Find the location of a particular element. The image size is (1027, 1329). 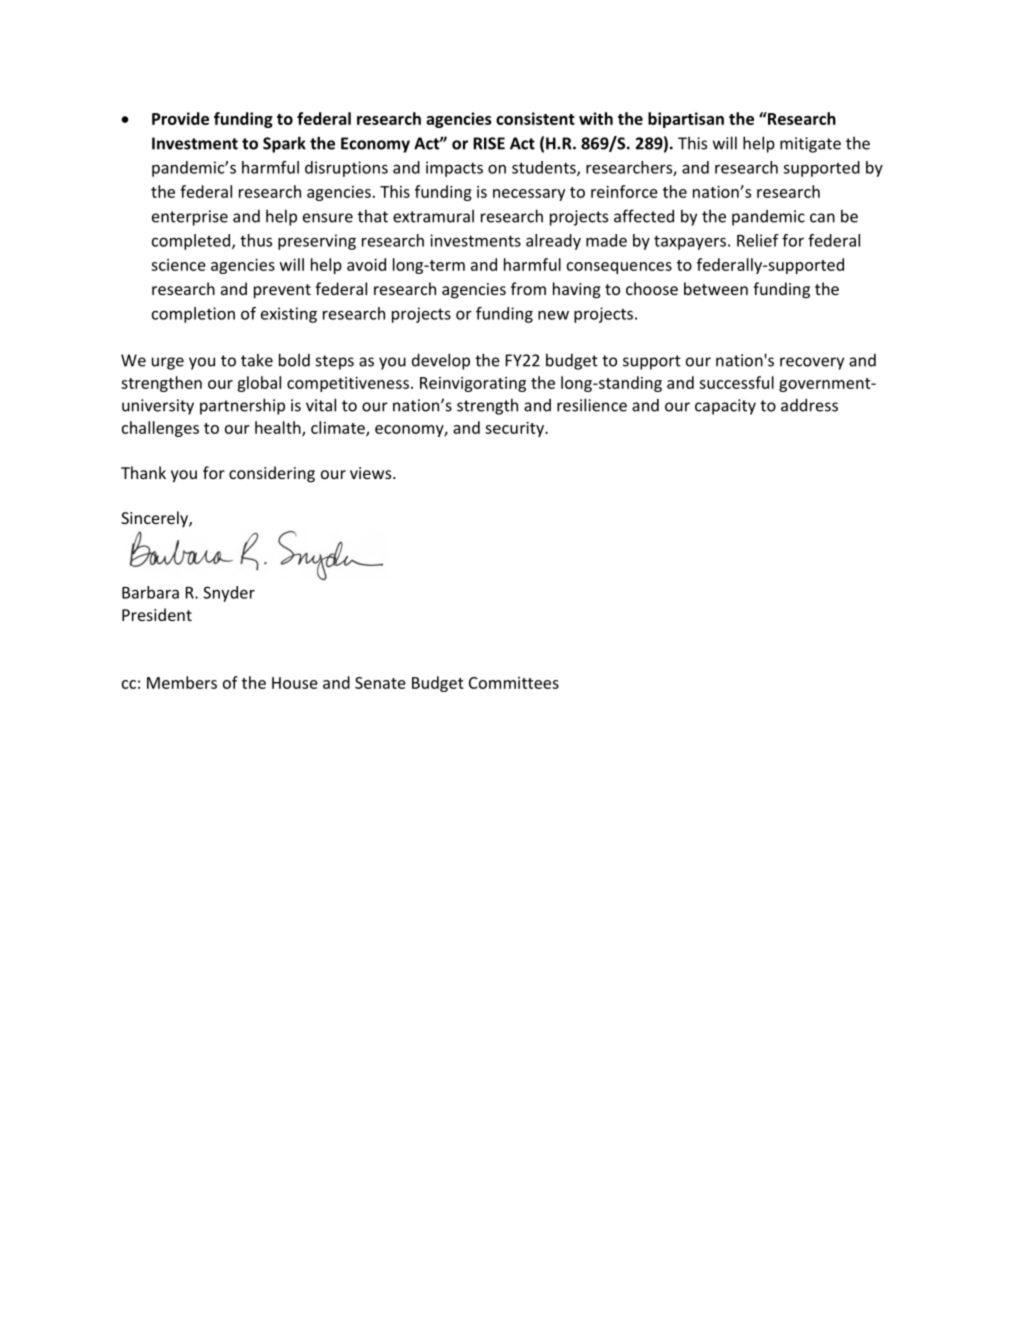

Committees is located at coordinates (514, 683).
